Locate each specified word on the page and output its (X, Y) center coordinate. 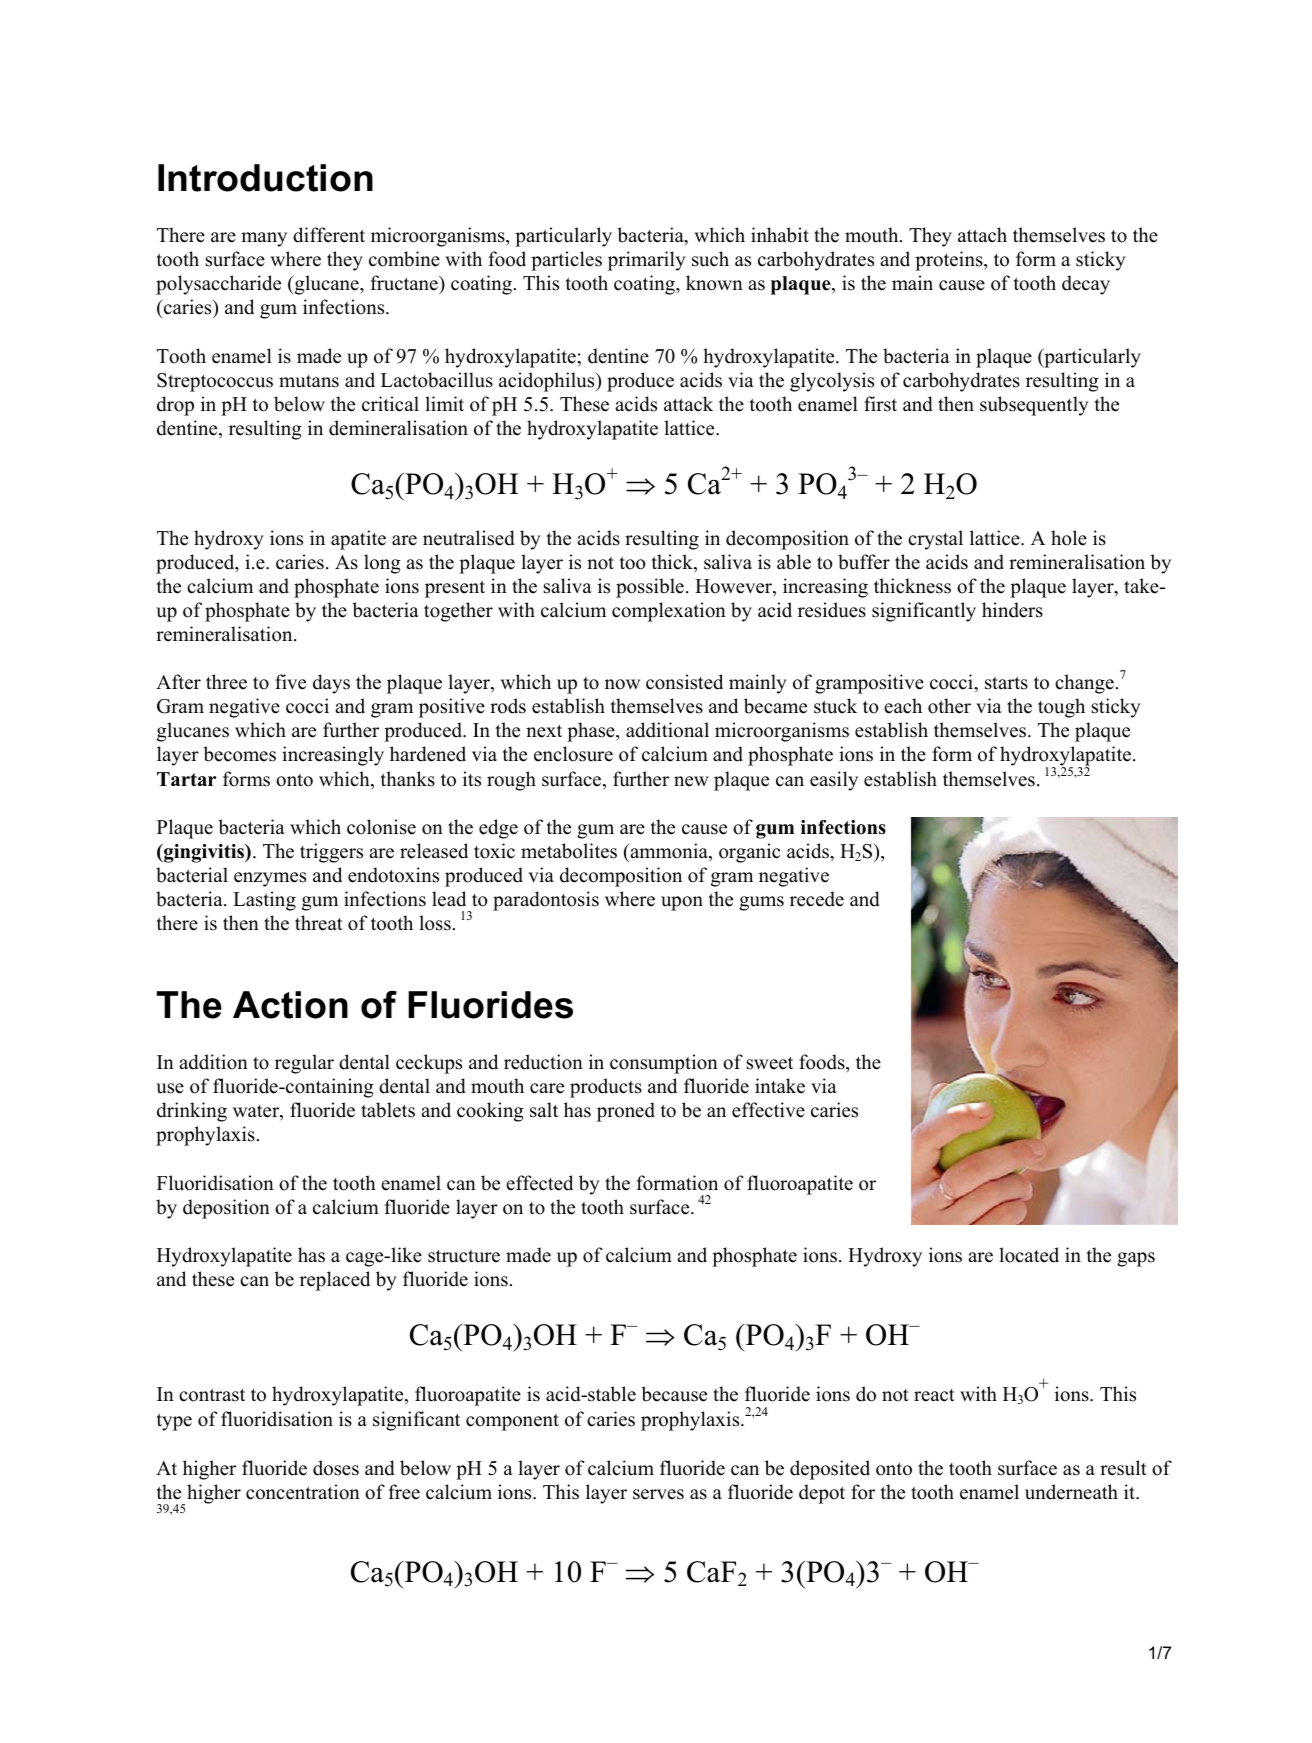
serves (658, 1494)
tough (1061, 708)
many (264, 239)
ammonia (669, 852)
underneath (1071, 1492)
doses (336, 1468)
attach (982, 235)
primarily (647, 261)
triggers (331, 853)
